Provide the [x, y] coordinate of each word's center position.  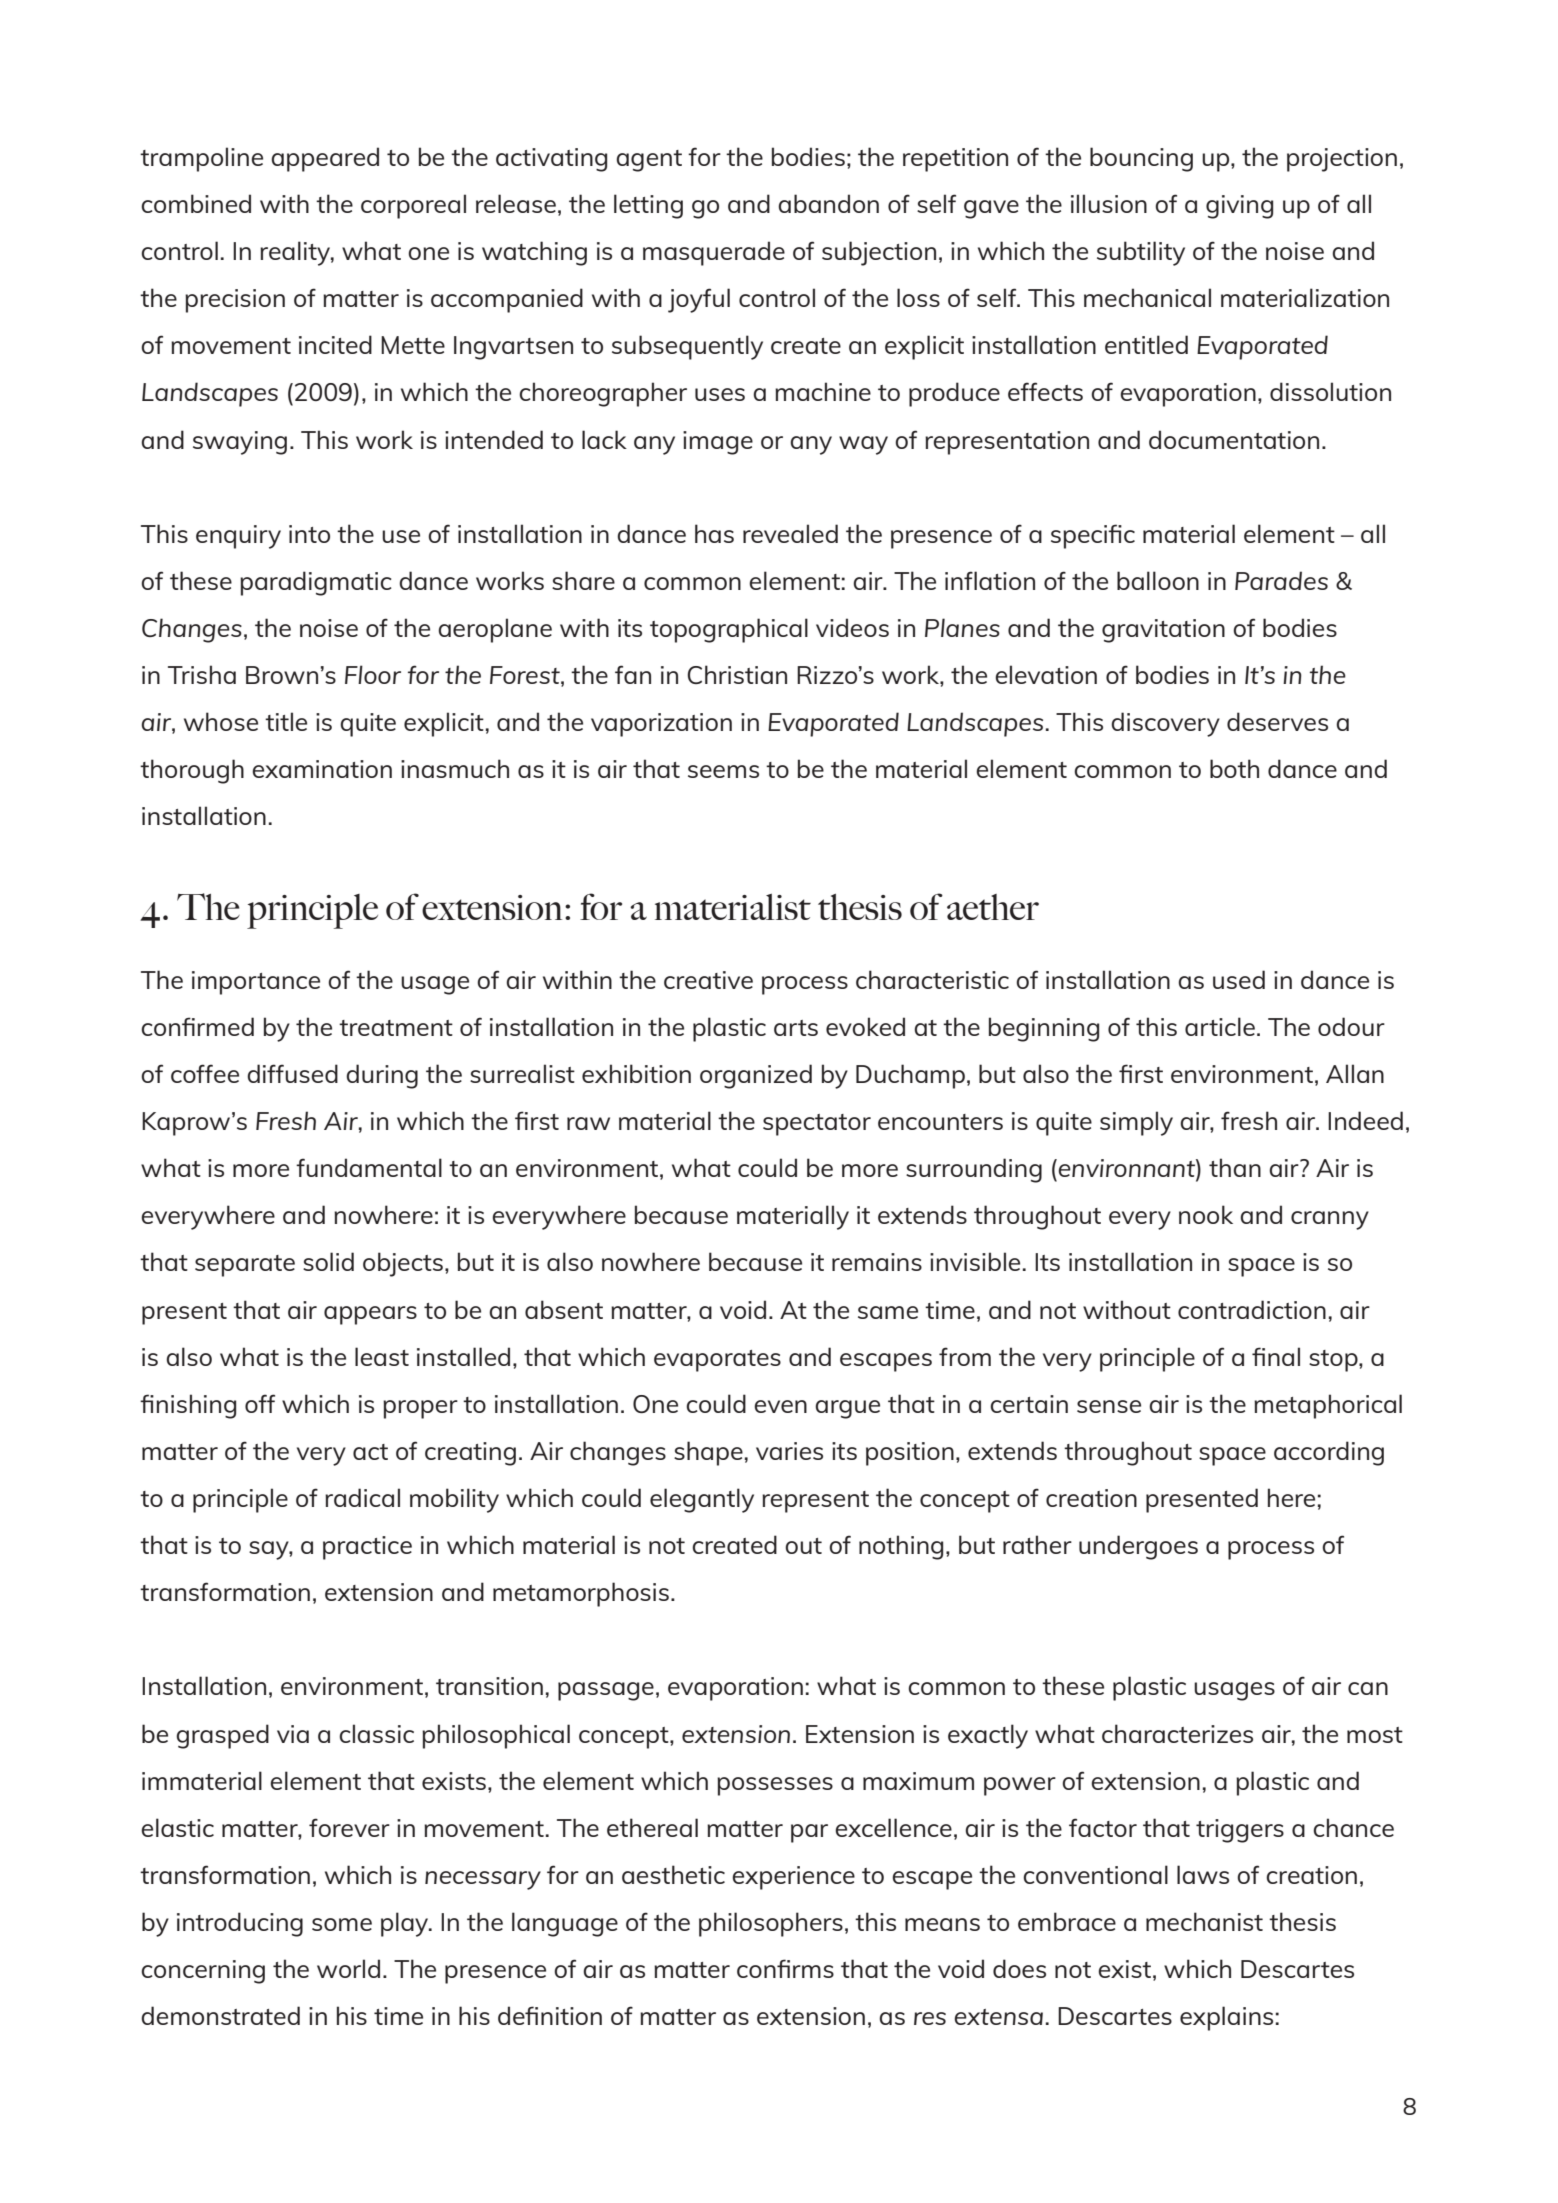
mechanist [1204, 1921]
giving [1239, 207]
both [1234, 768]
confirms [785, 1968]
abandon [828, 203]
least [382, 1356]
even [780, 1406]
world [348, 1968]
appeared [325, 159]
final [1276, 1356]
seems [723, 771]
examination [322, 769]
